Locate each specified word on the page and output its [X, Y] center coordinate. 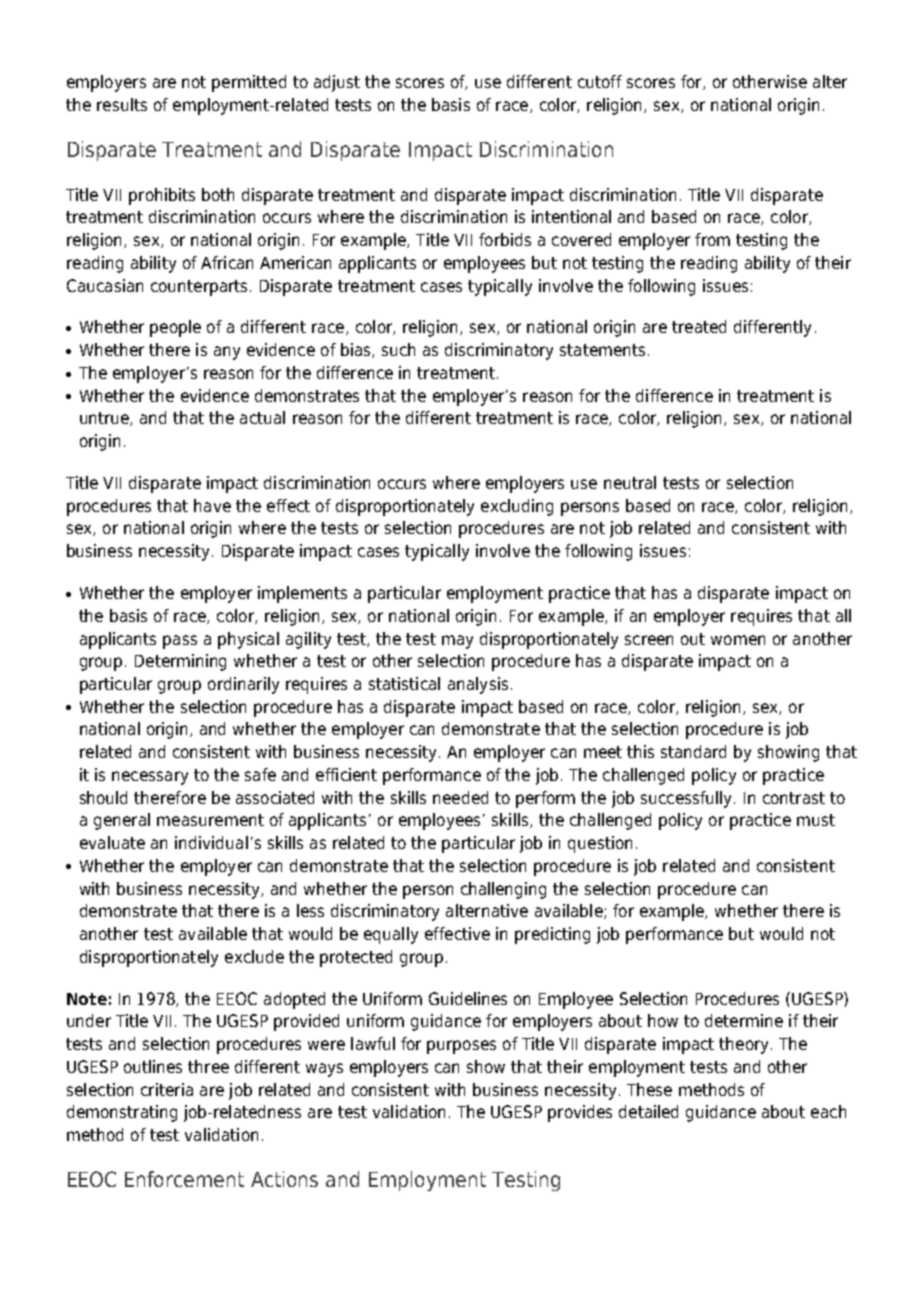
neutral [630, 482]
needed [460, 797]
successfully [688, 799]
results [122, 104]
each [828, 1111]
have [212, 505]
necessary [150, 778]
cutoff [600, 81]
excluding [517, 507]
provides [580, 1113]
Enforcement [184, 1179]
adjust [337, 83]
